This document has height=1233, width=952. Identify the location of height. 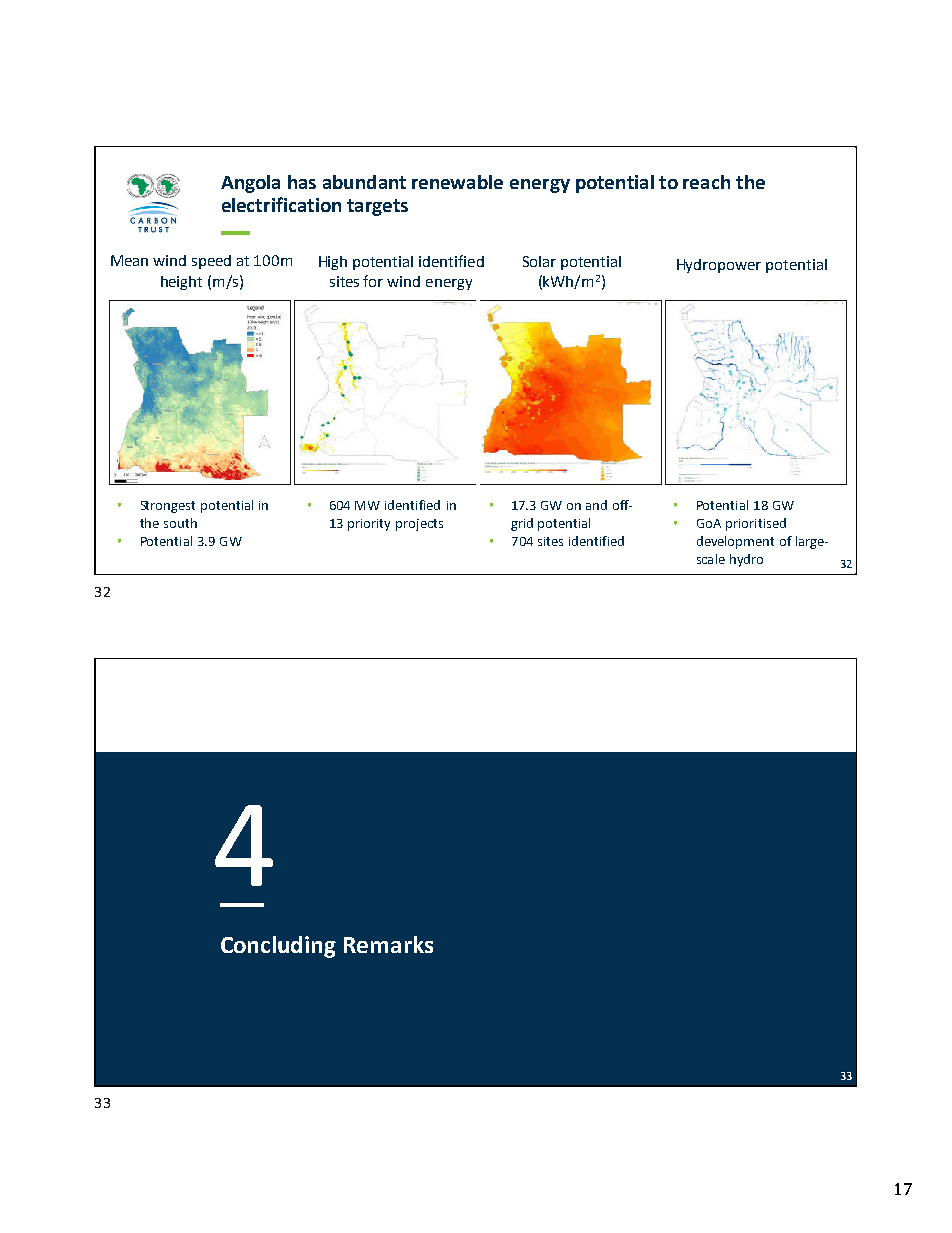
(181, 283).
